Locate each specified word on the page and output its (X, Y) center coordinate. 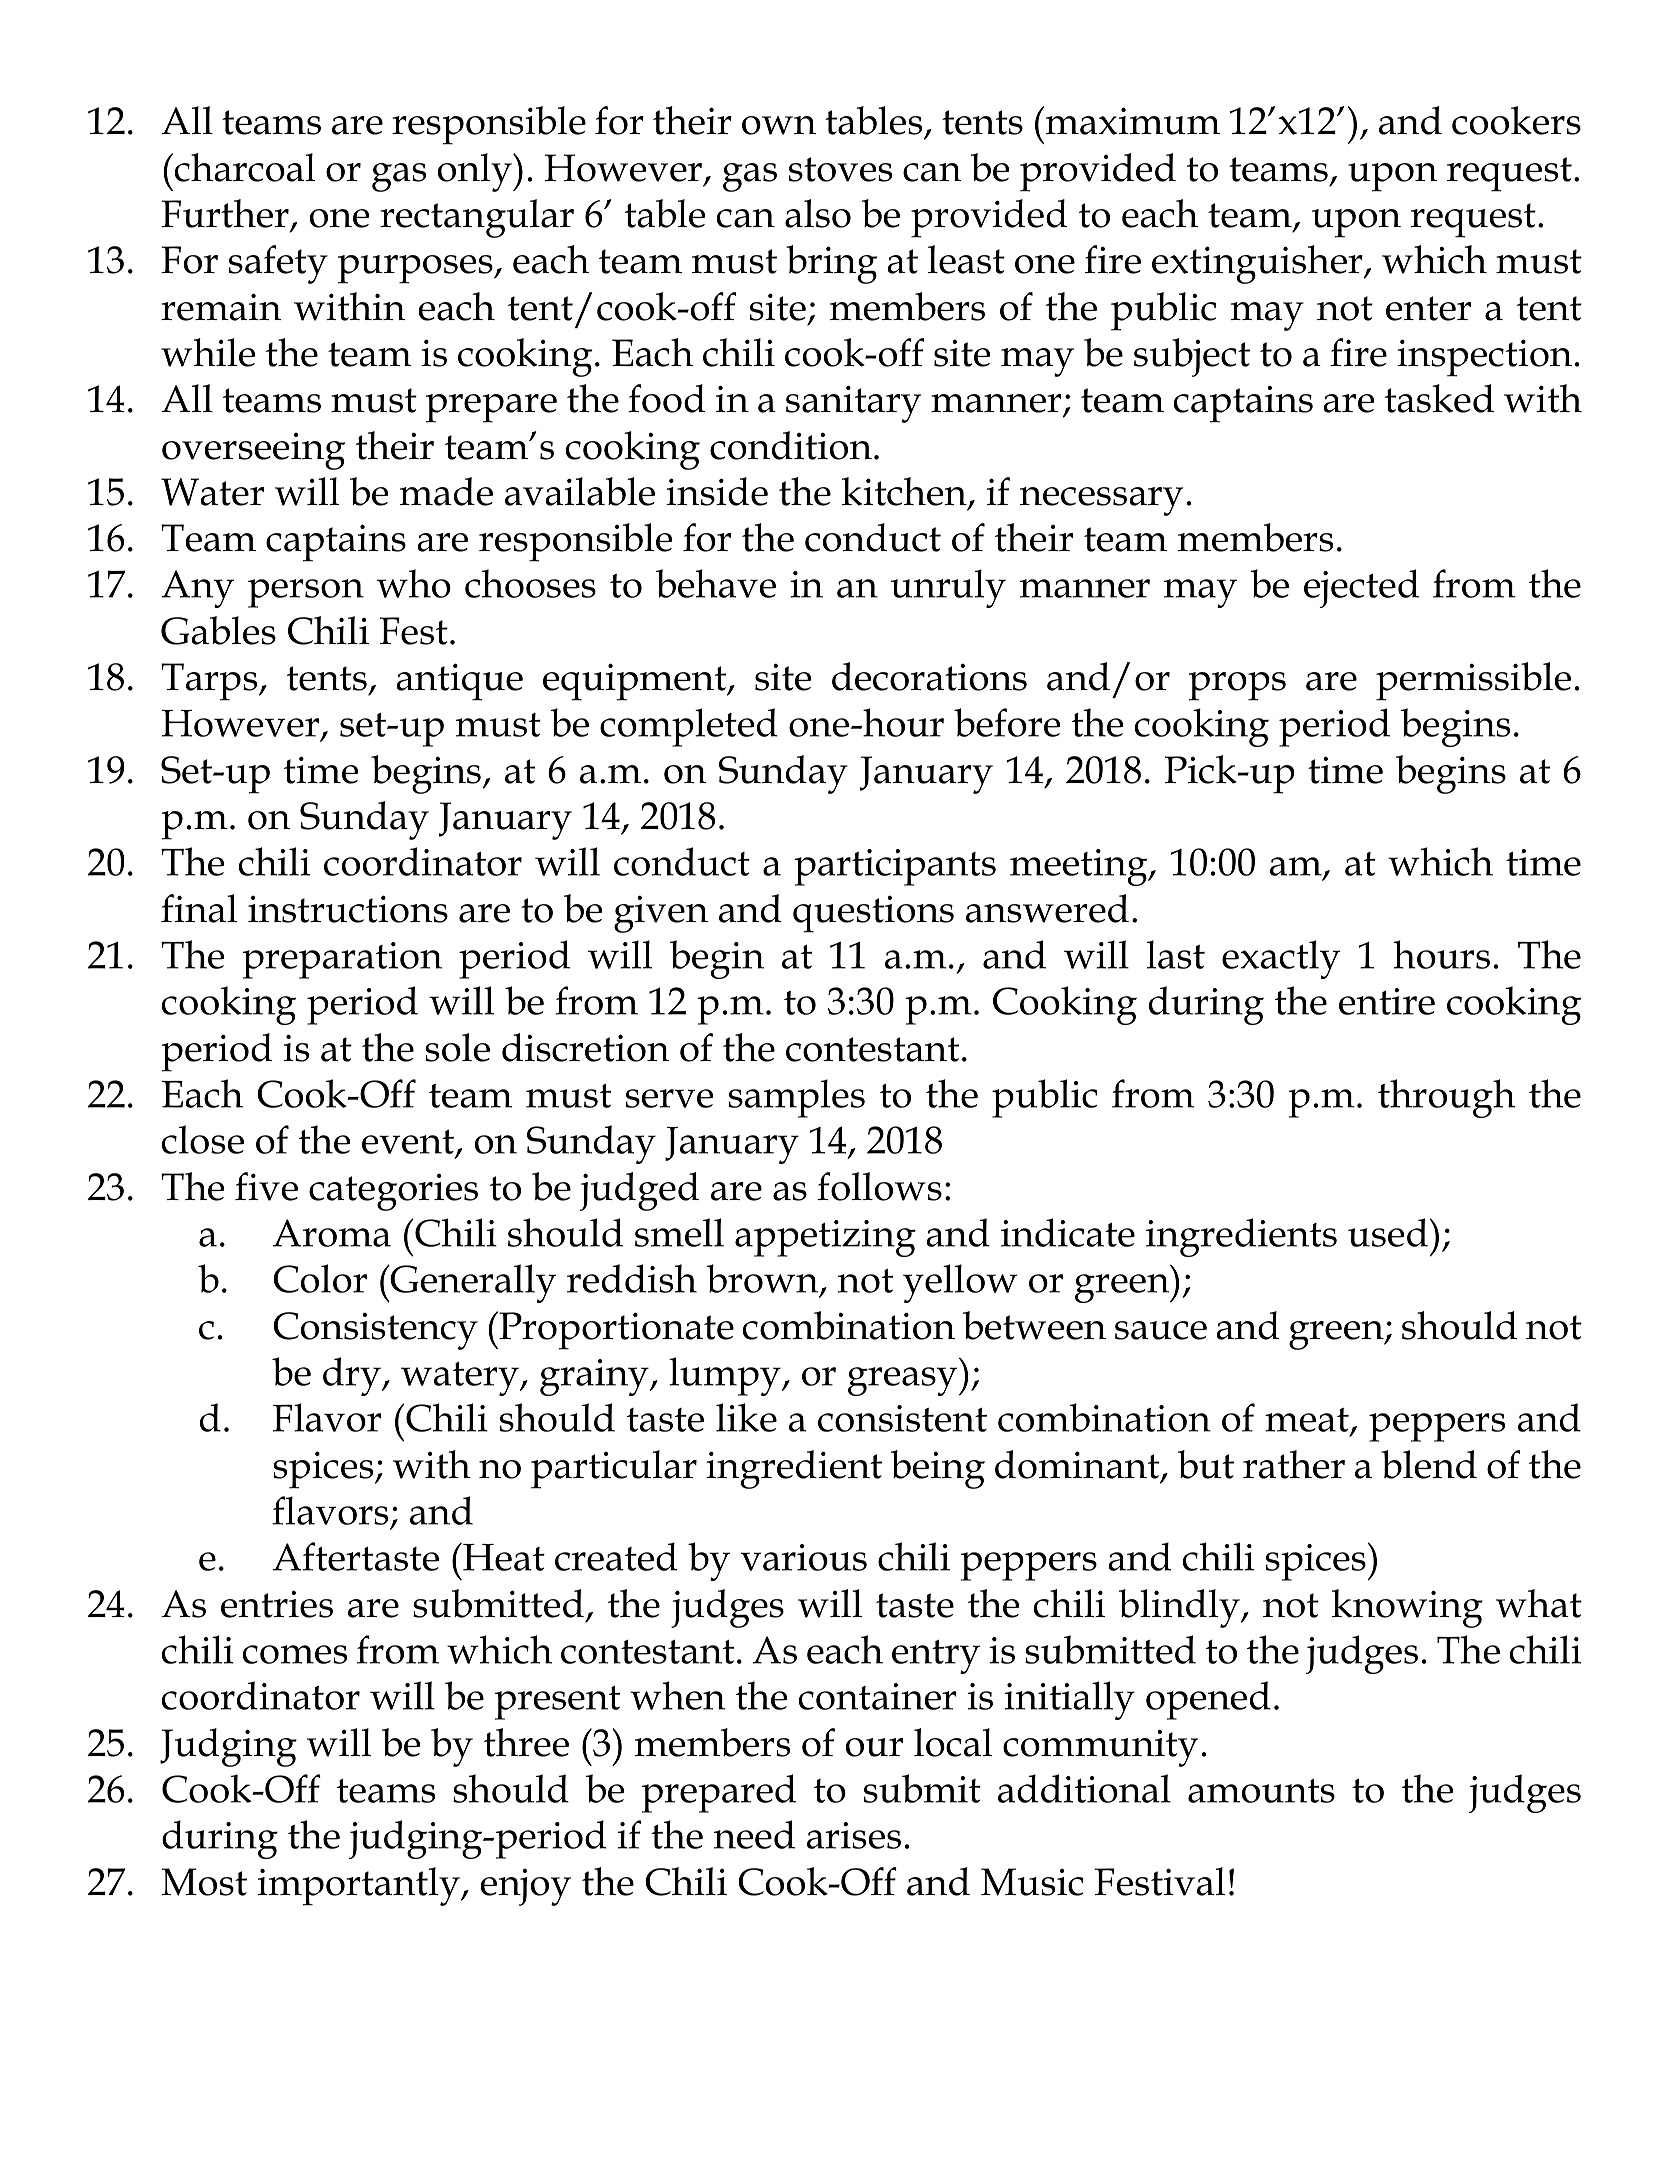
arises (854, 1835)
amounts (1261, 1791)
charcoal (243, 167)
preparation (342, 960)
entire (1387, 1001)
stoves (840, 169)
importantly (360, 1886)
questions (873, 914)
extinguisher (1258, 264)
